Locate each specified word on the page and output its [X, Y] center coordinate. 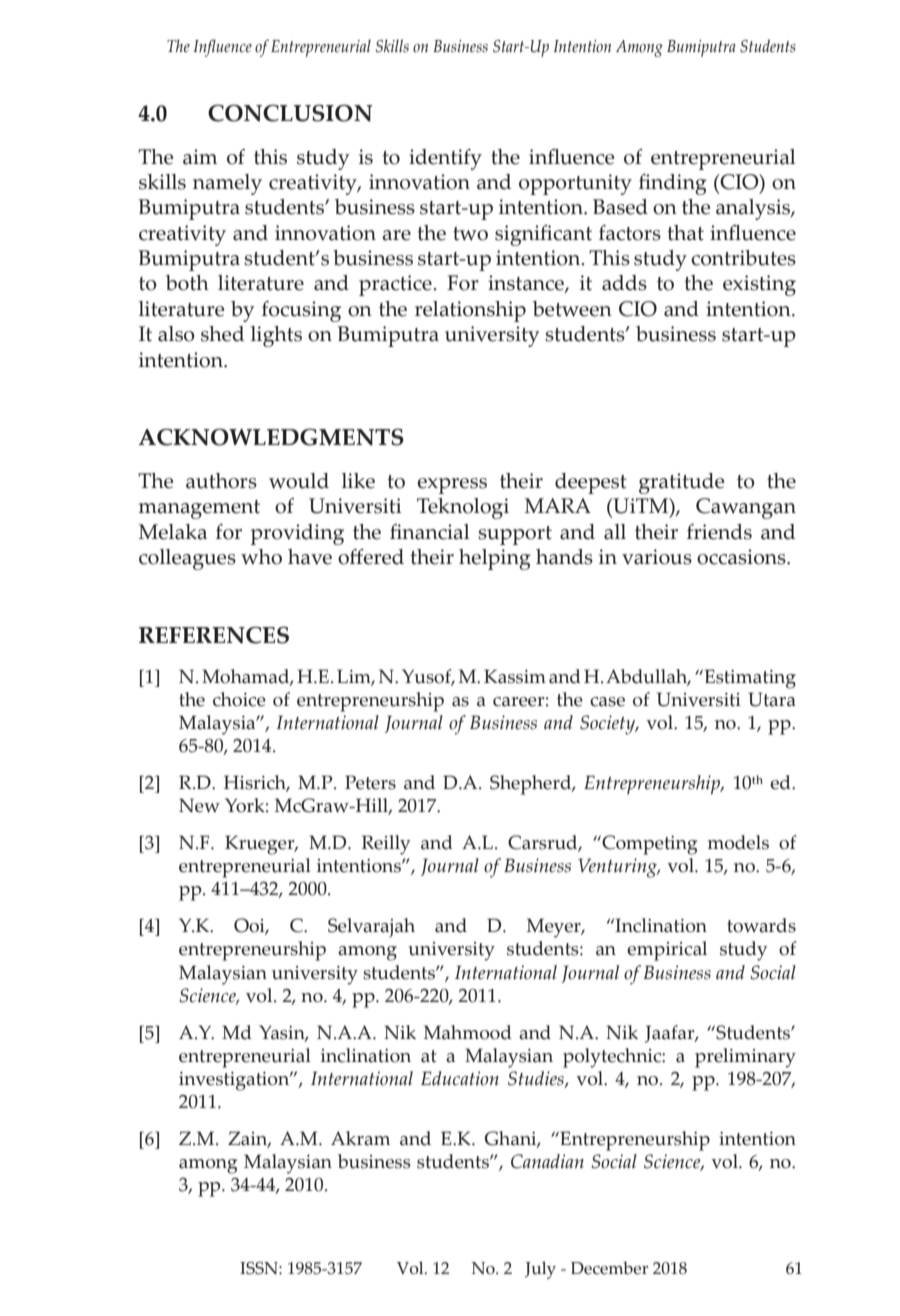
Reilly [386, 845]
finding [673, 184]
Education [460, 1078]
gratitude [681, 483]
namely [227, 184]
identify [445, 159]
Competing [648, 845]
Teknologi [463, 508]
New [199, 805]
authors [221, 481]
